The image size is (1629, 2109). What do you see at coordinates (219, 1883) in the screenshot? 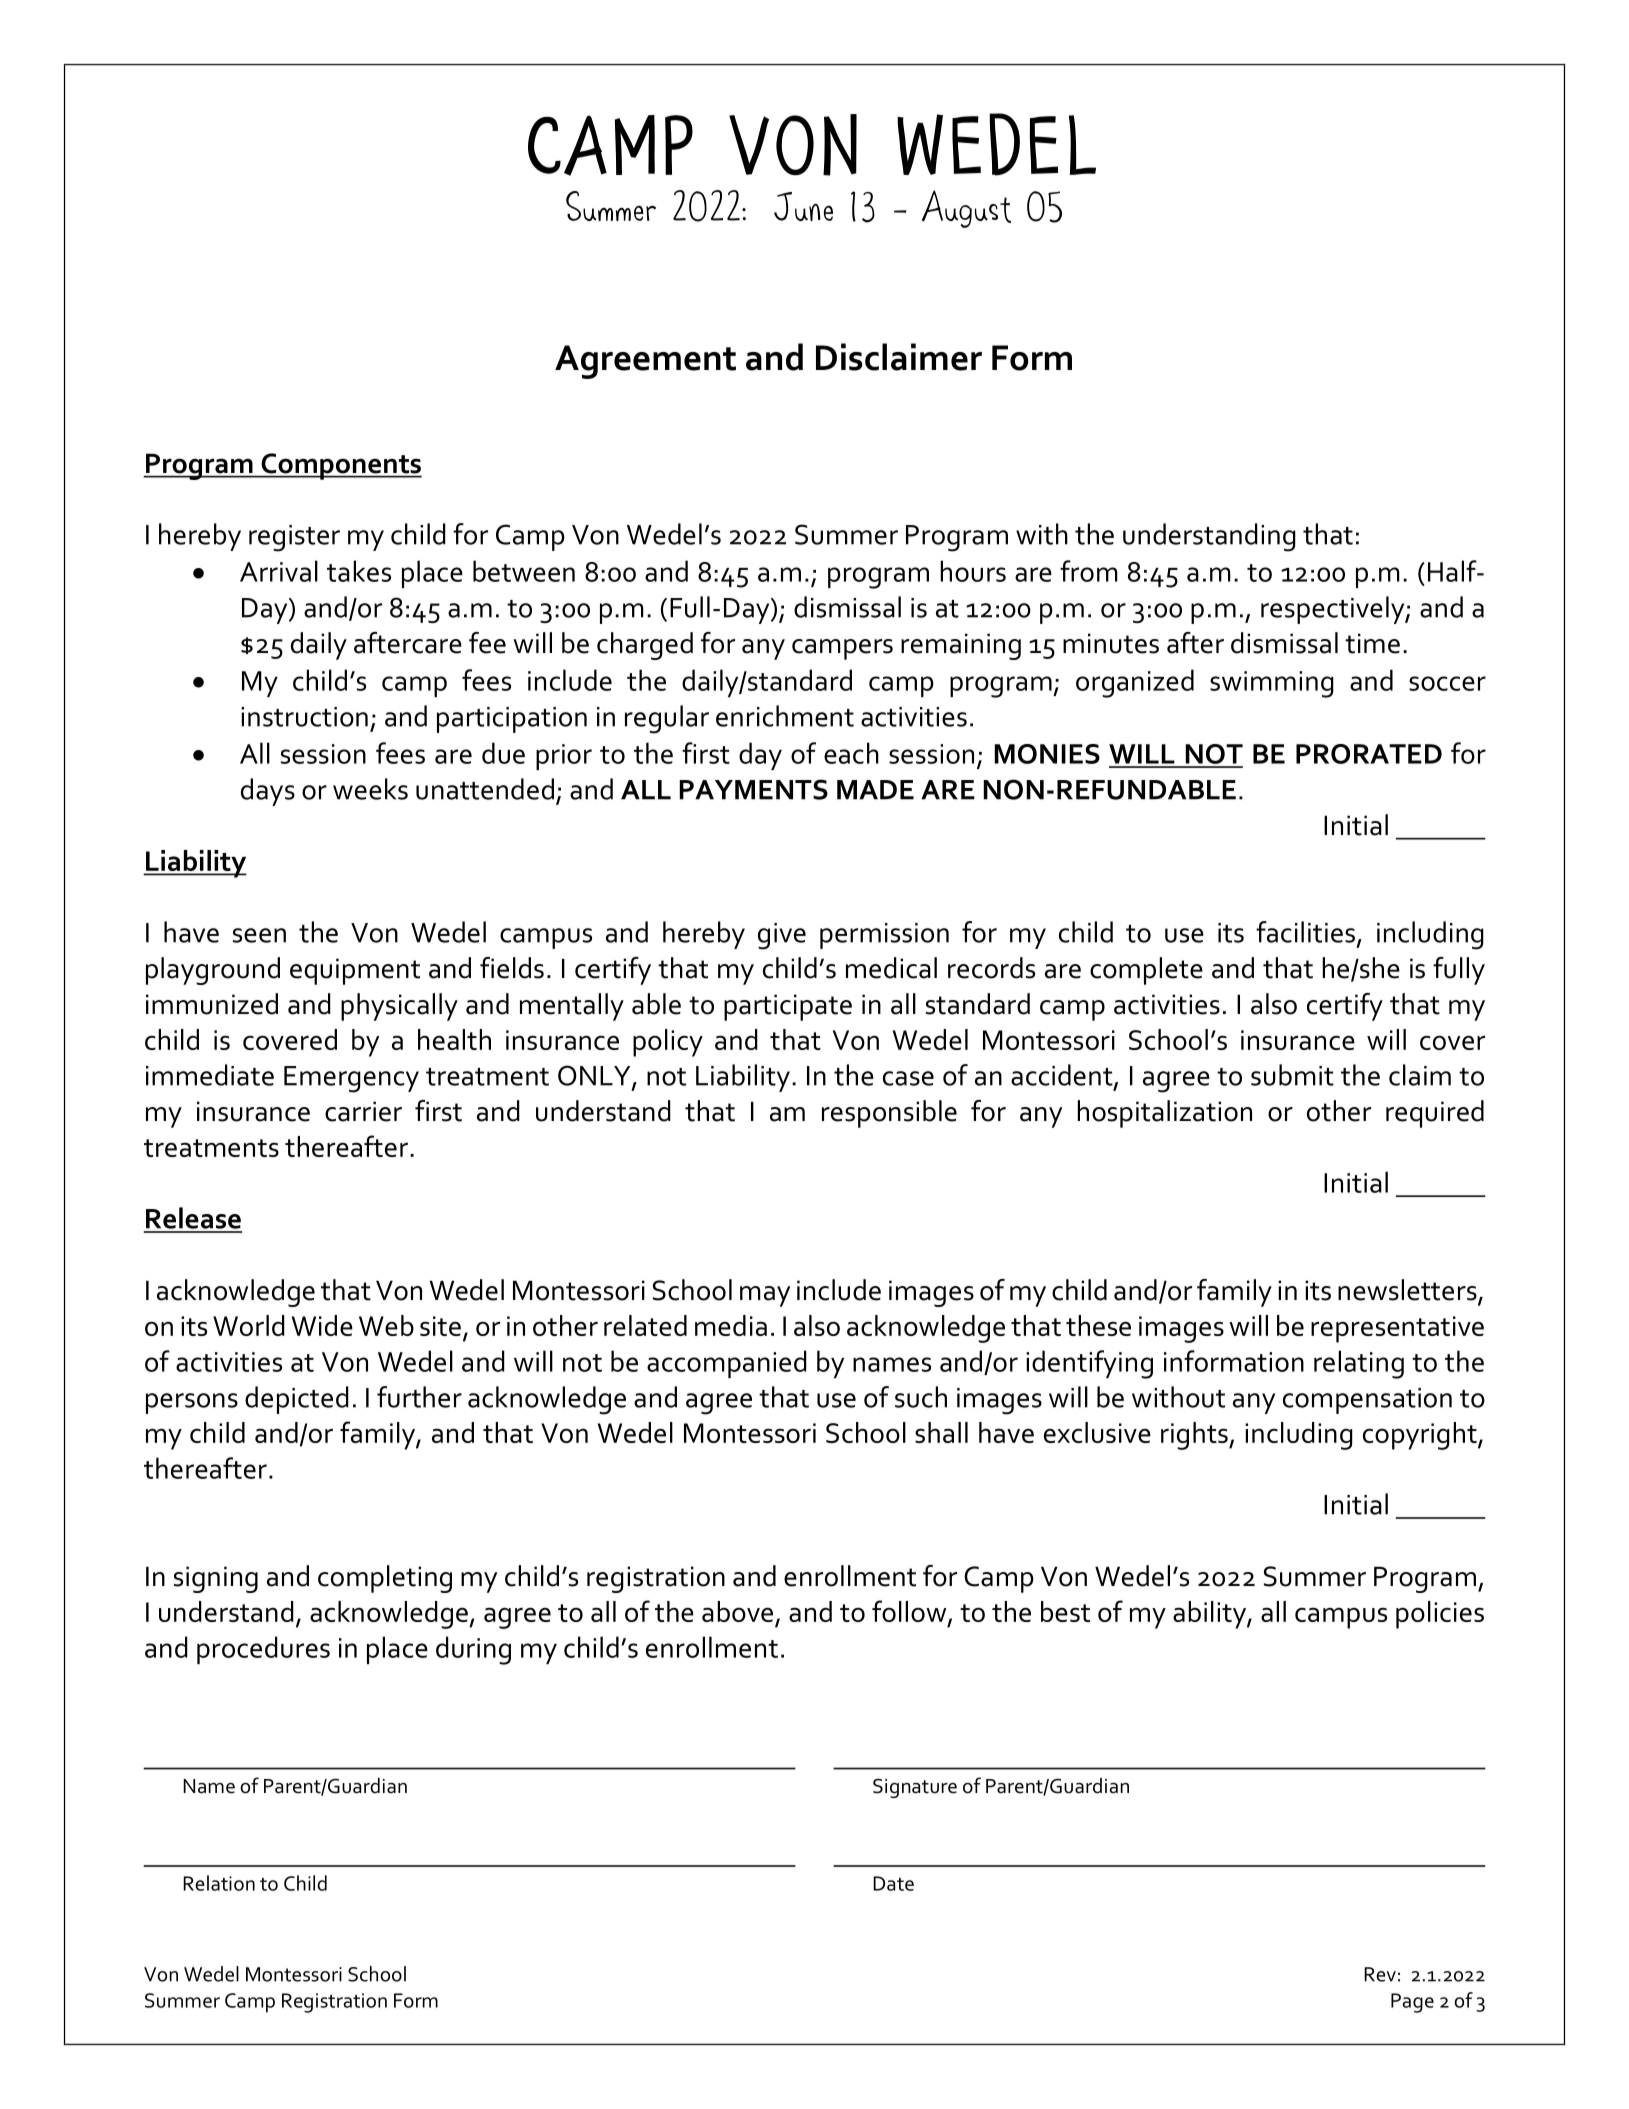
I see `Relation` at bounding box center [219, 1883].
